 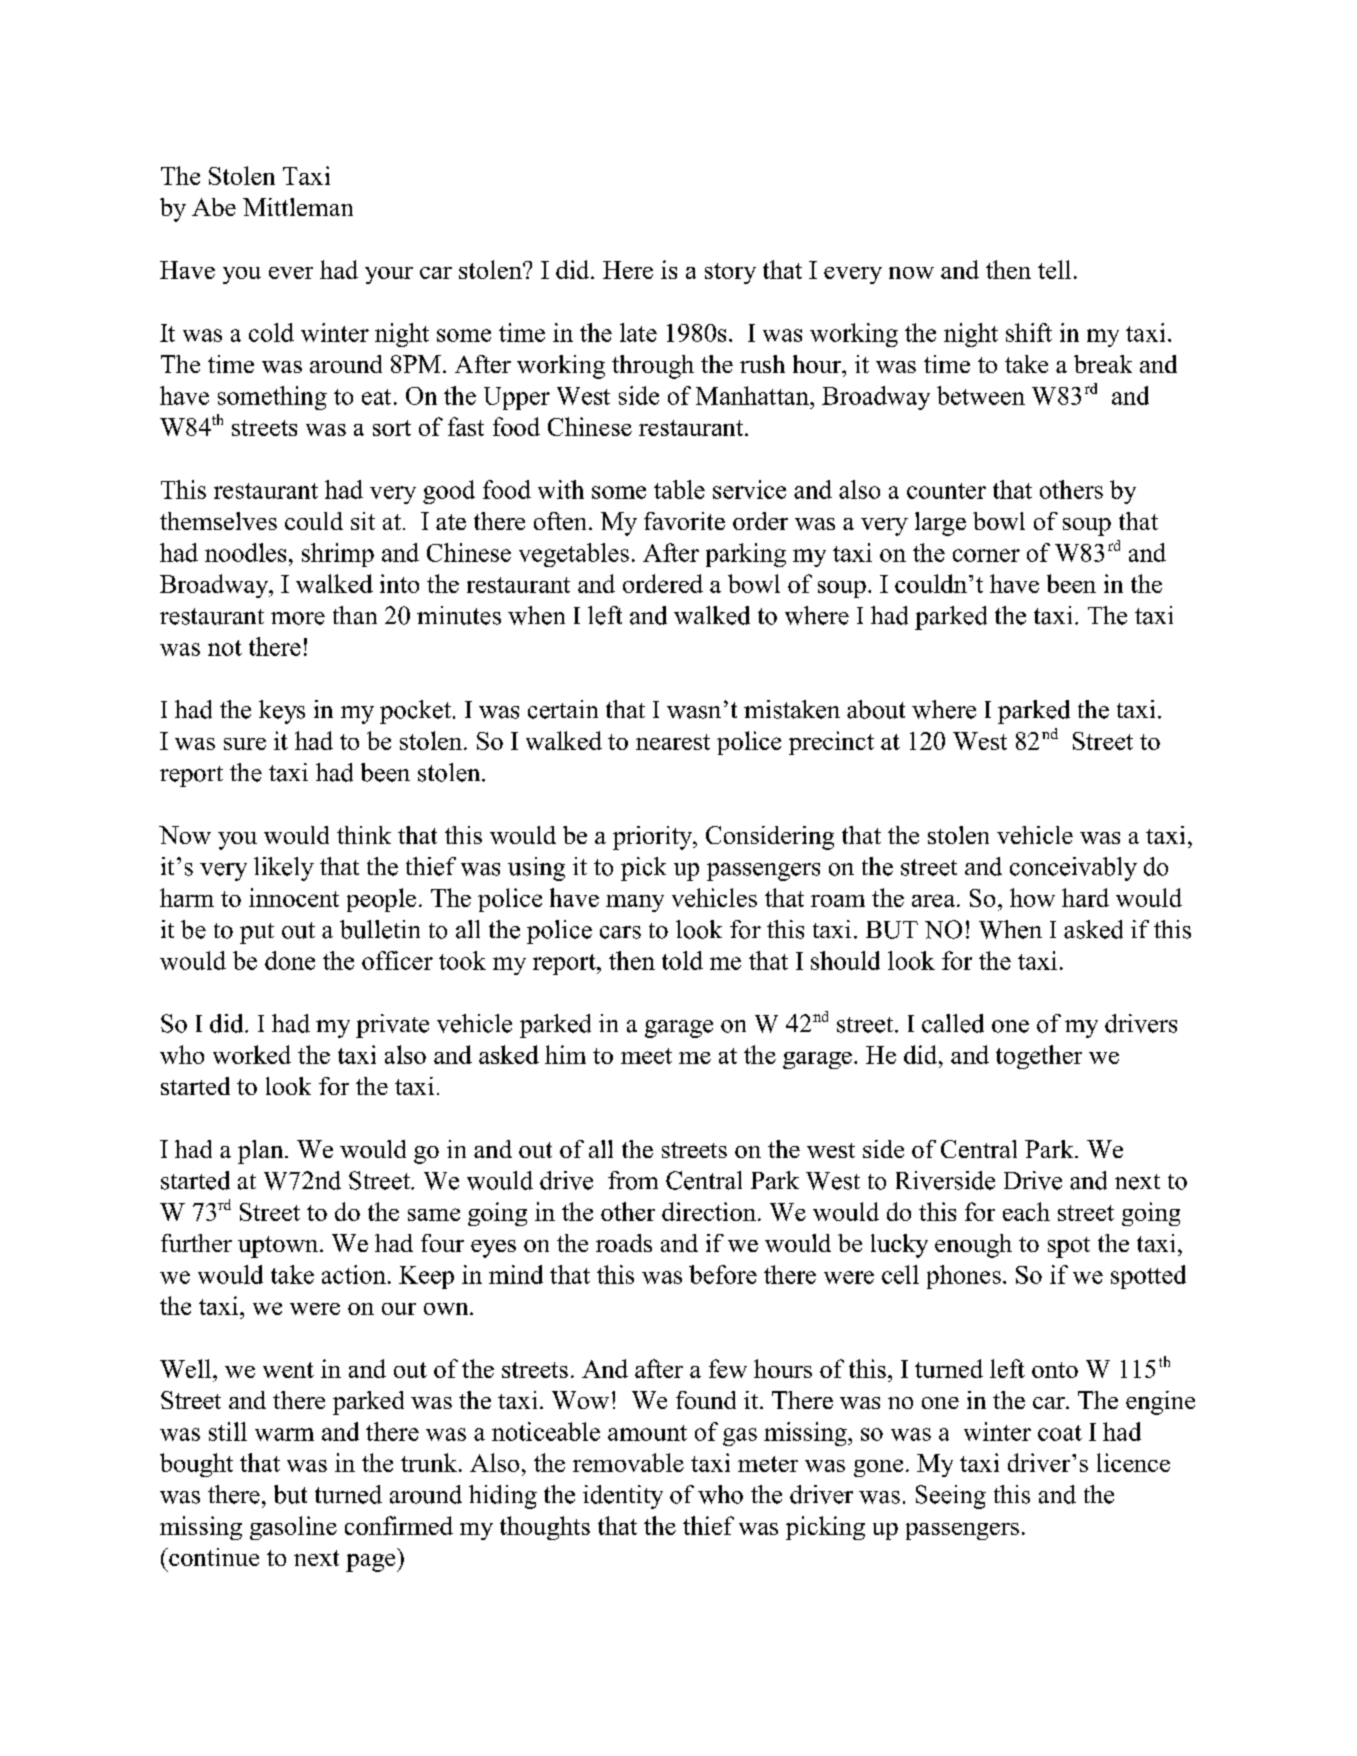 What do you see at coordinates (646, 1056) in the screenshot?
I see `meet` at bounding box center [646, 1056].
